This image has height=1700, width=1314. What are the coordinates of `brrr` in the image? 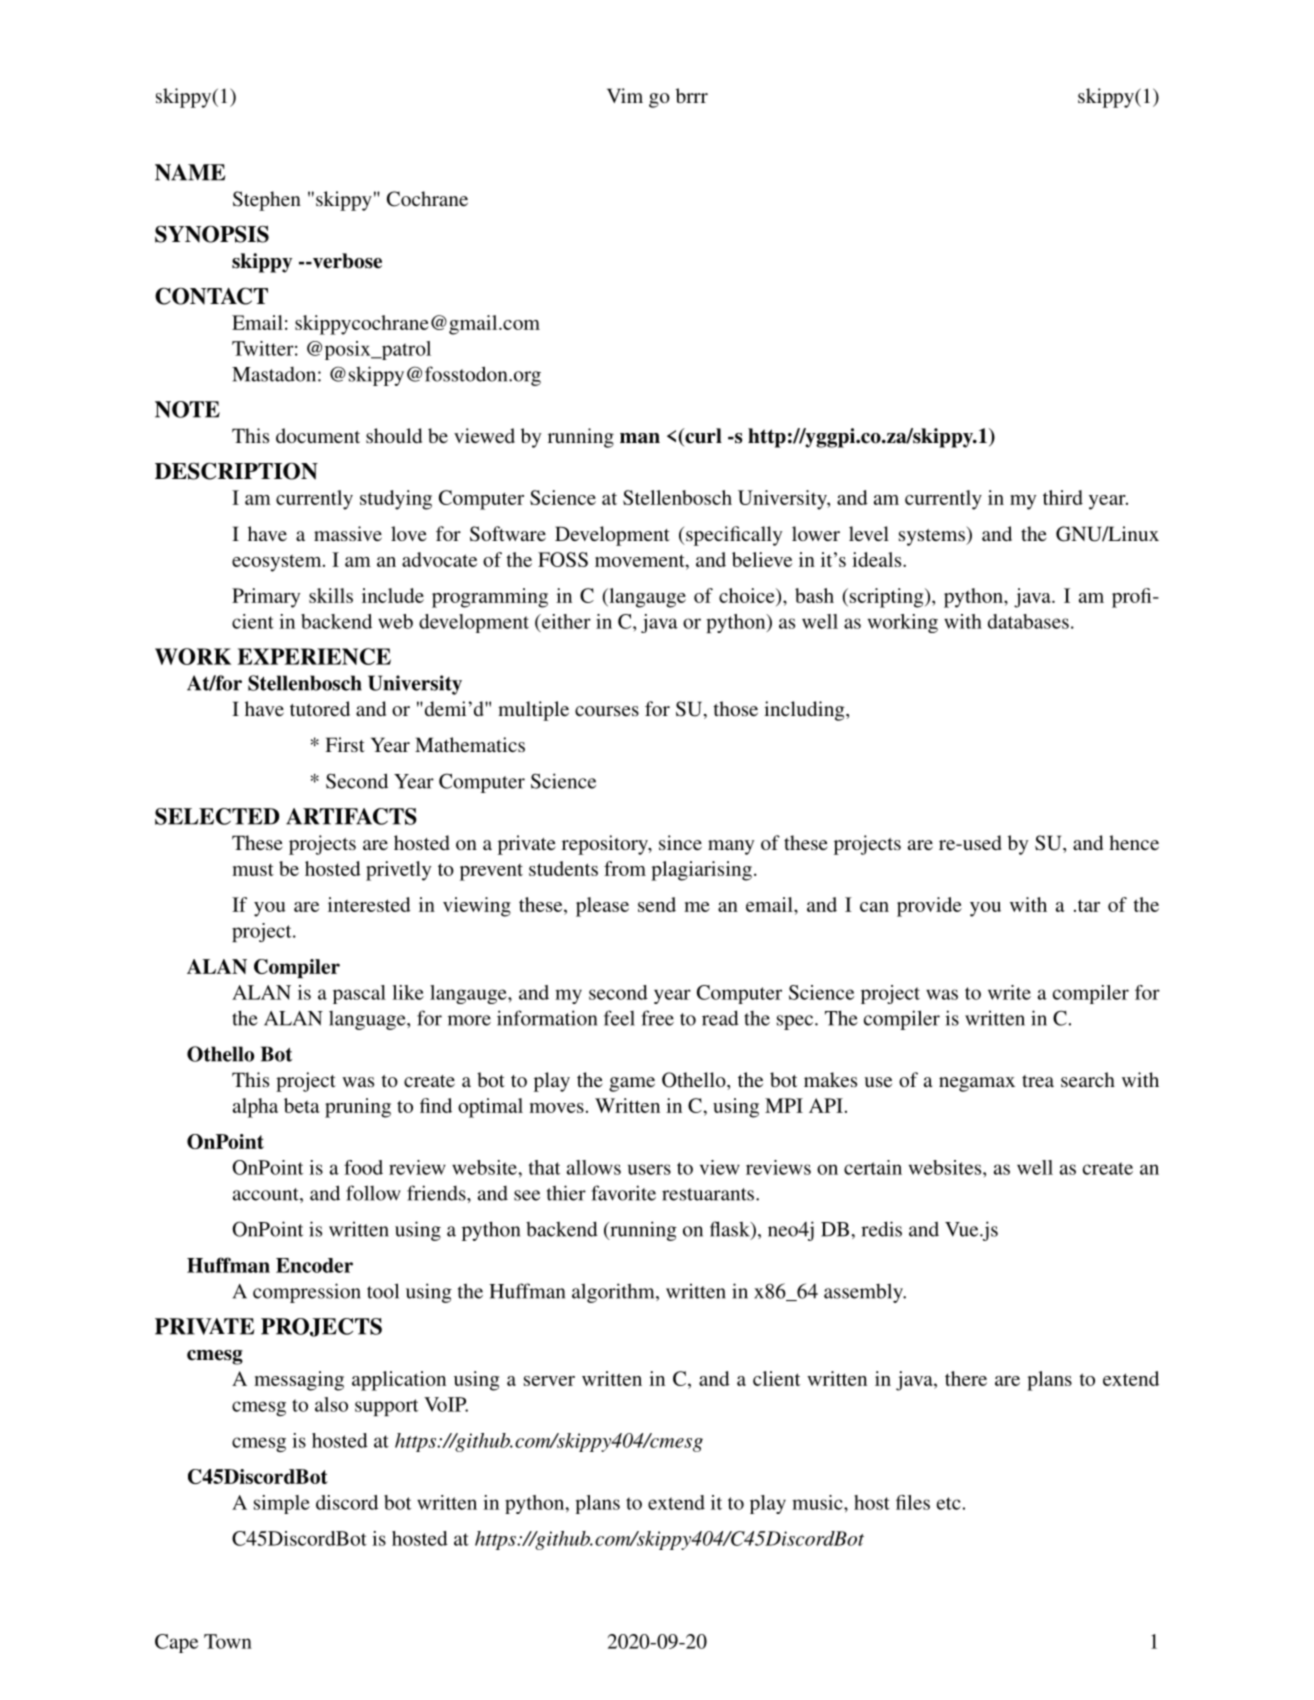 It's located at (692, 95).
